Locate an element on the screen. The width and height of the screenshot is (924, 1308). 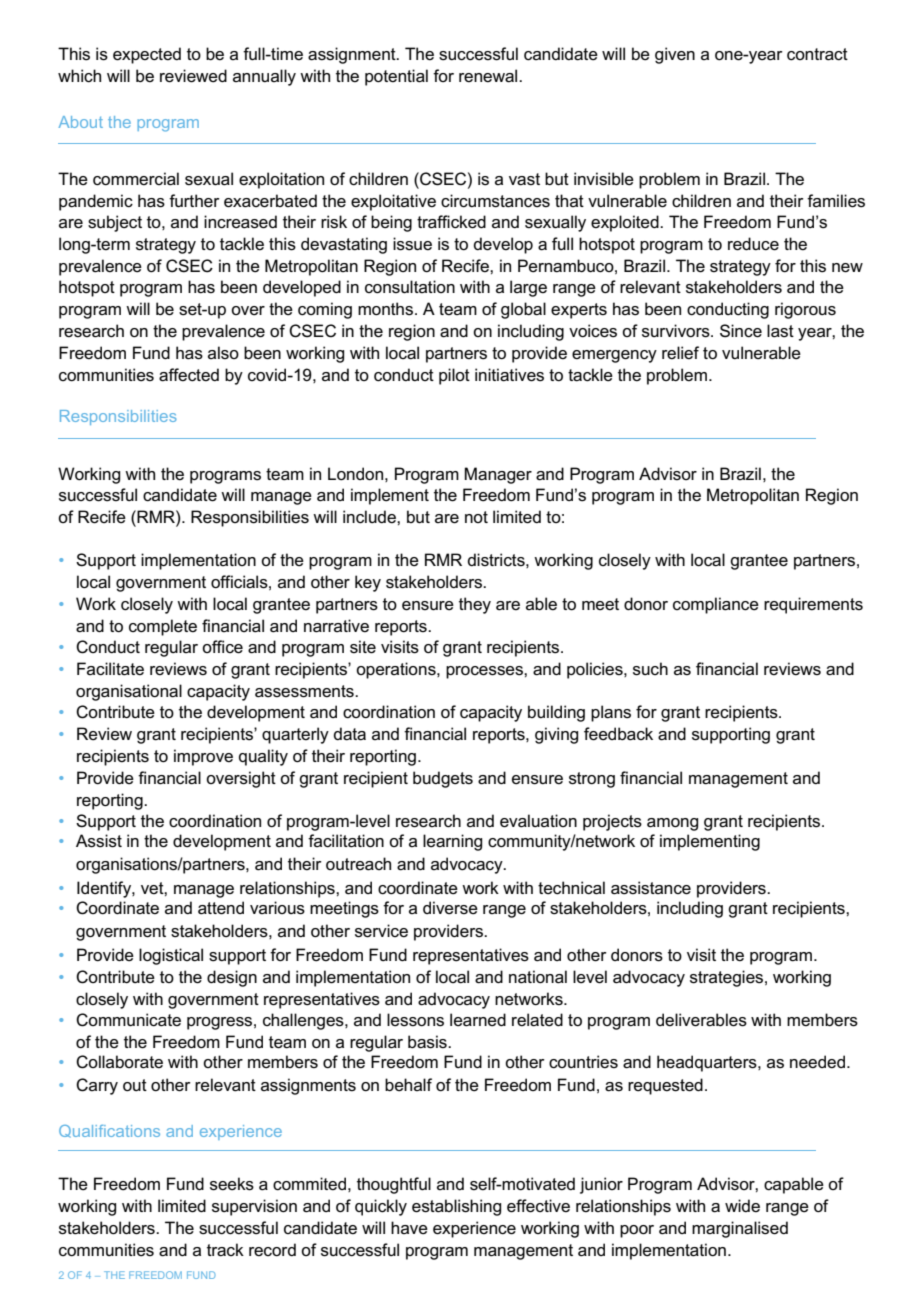
among is located at coordinates (672, 824).
